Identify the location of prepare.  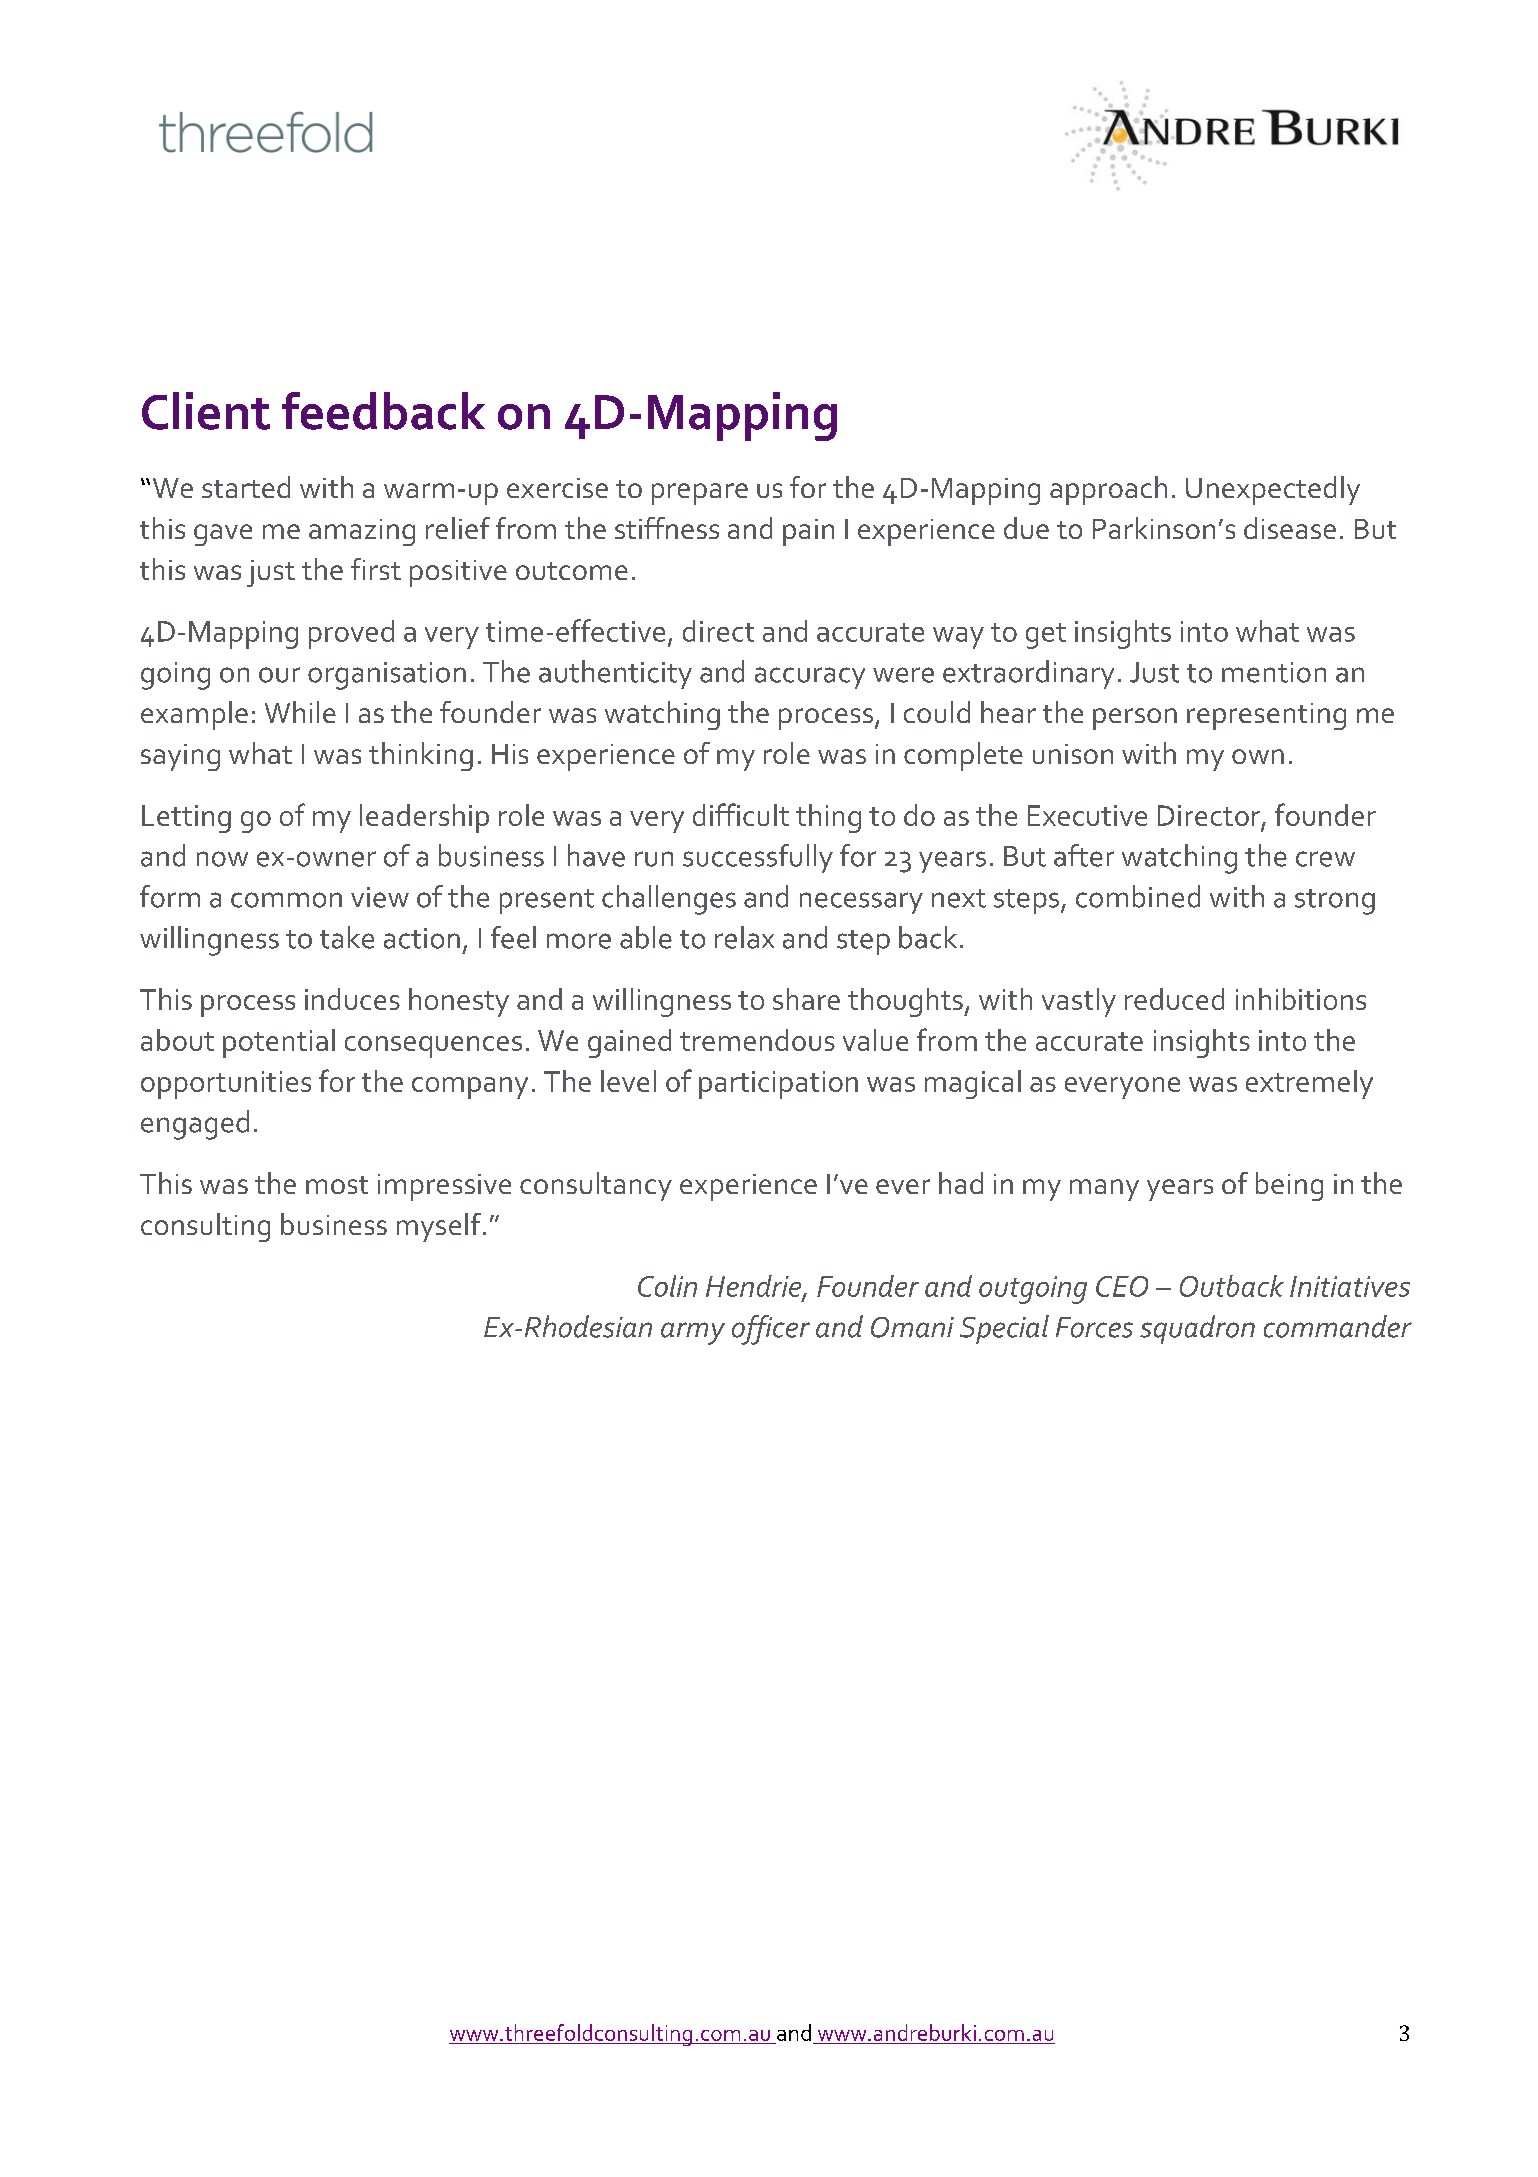
(700, 494).
